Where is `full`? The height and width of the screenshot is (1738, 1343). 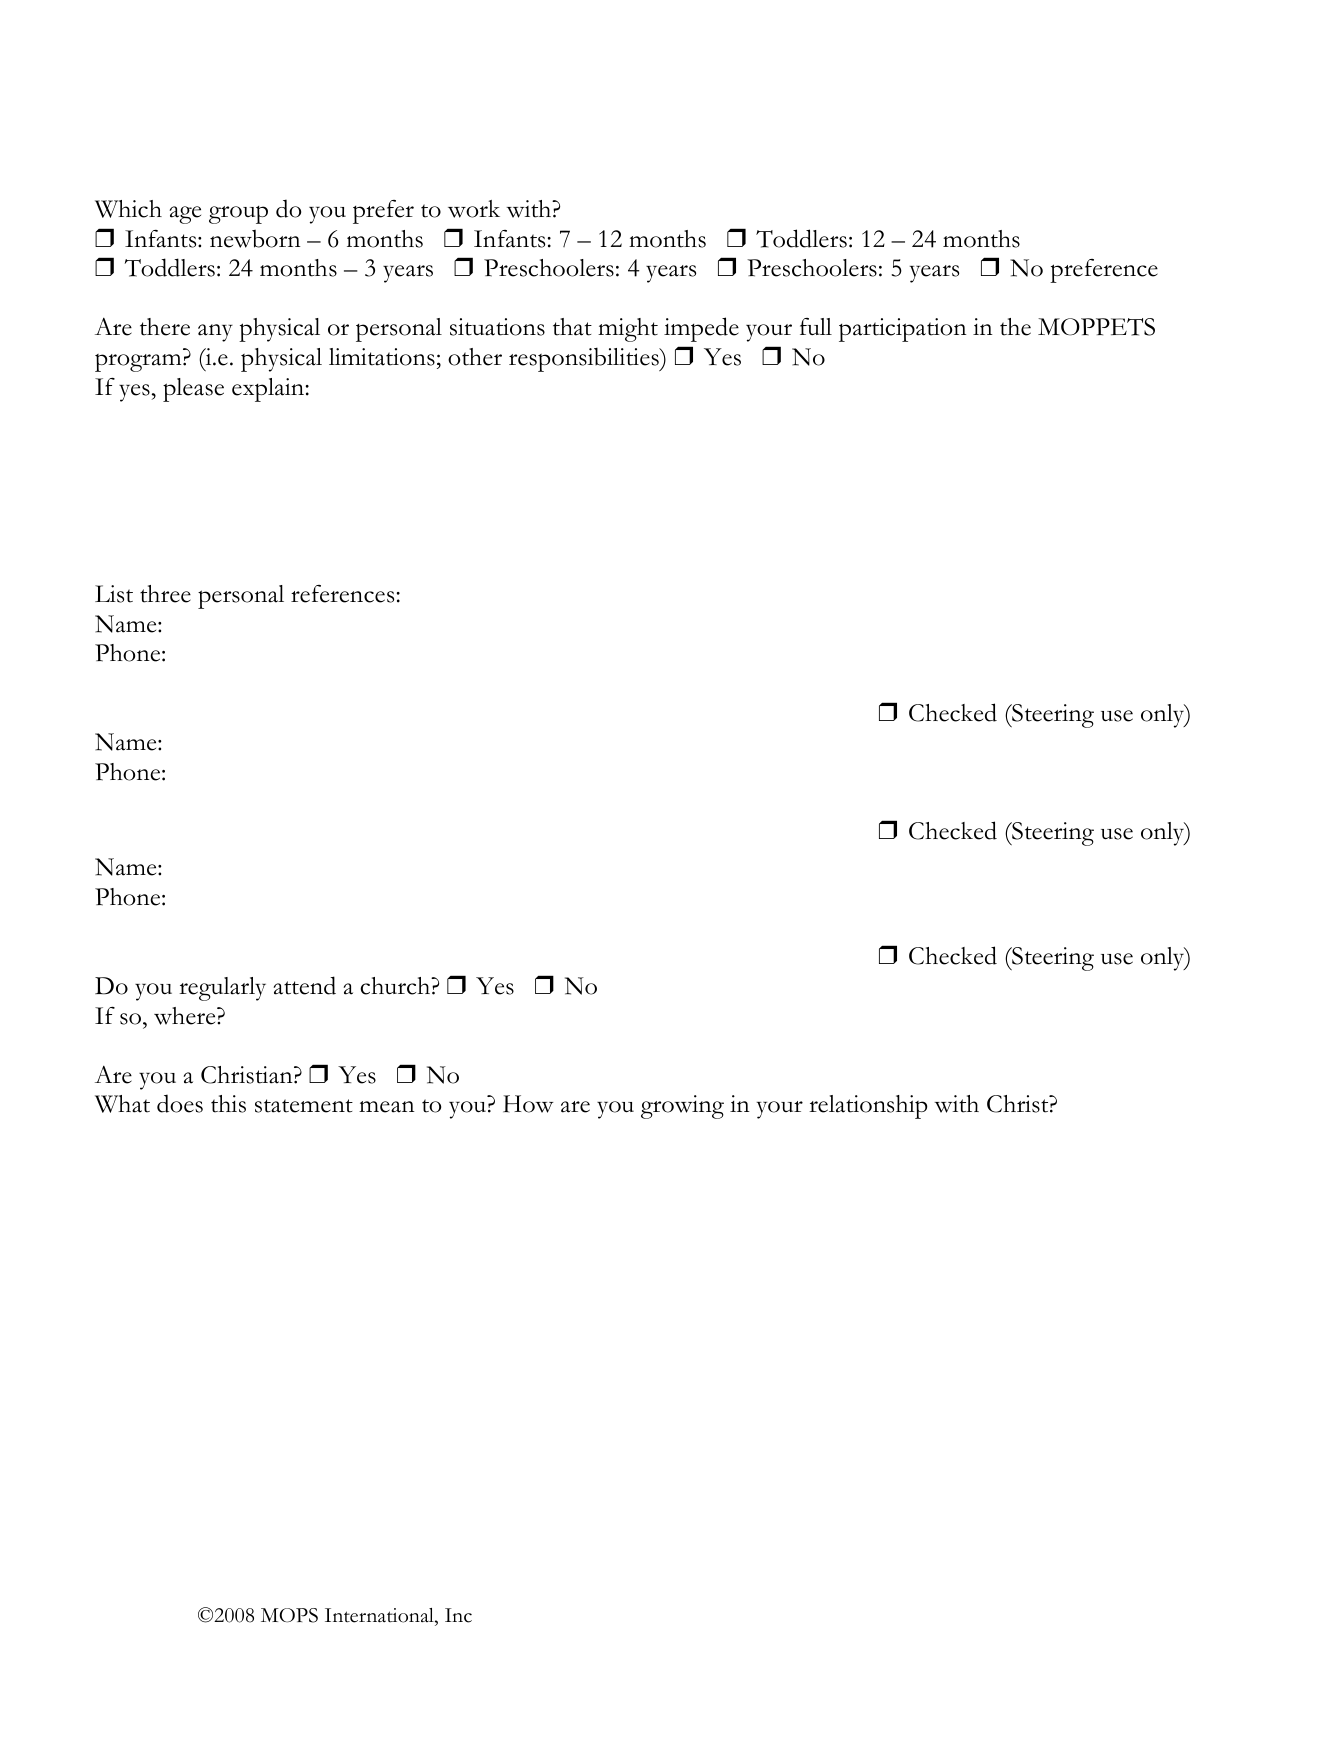 full is located at coordinates (816, 326).
